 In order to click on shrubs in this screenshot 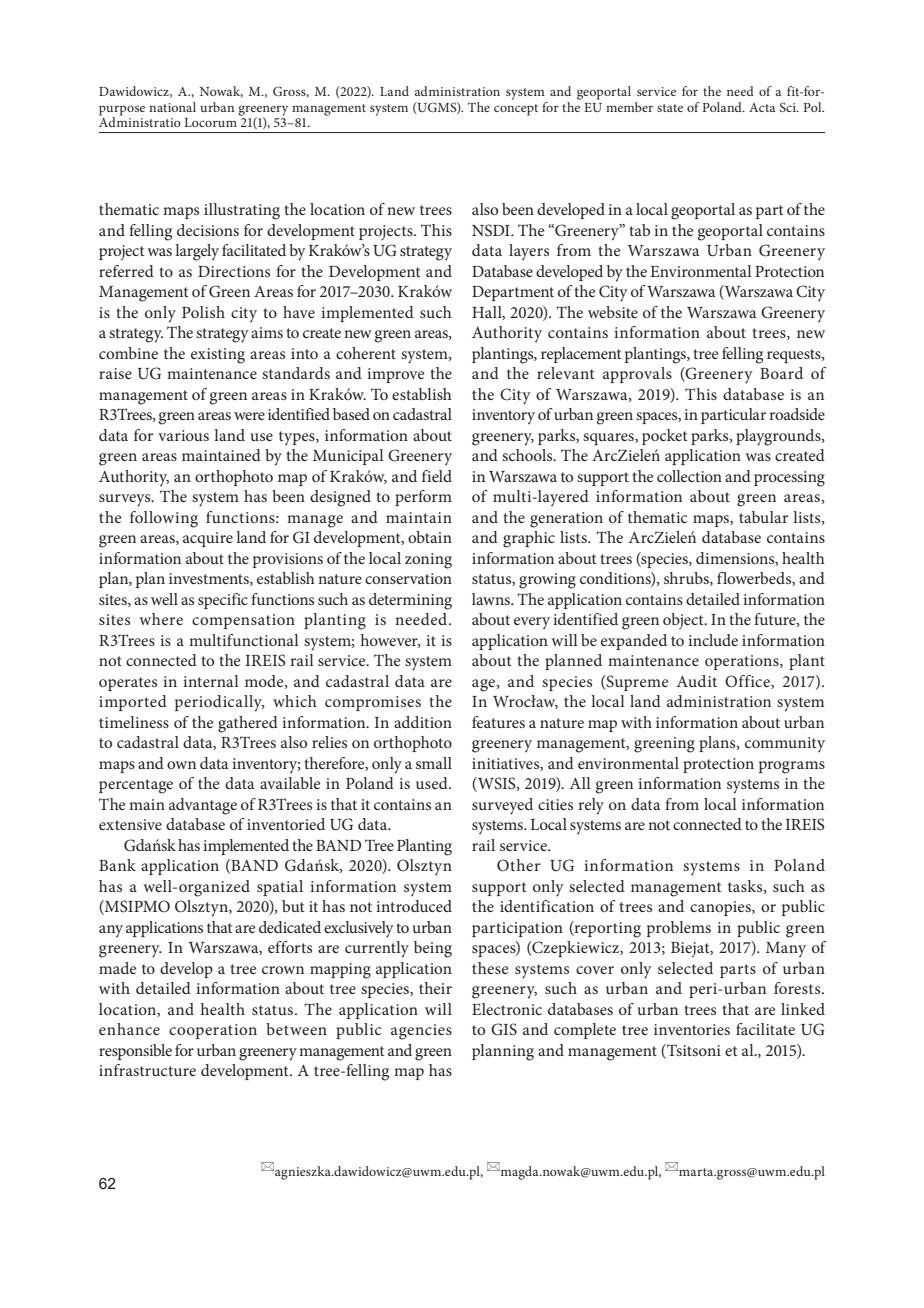, I will do `click(687, 579)`.
